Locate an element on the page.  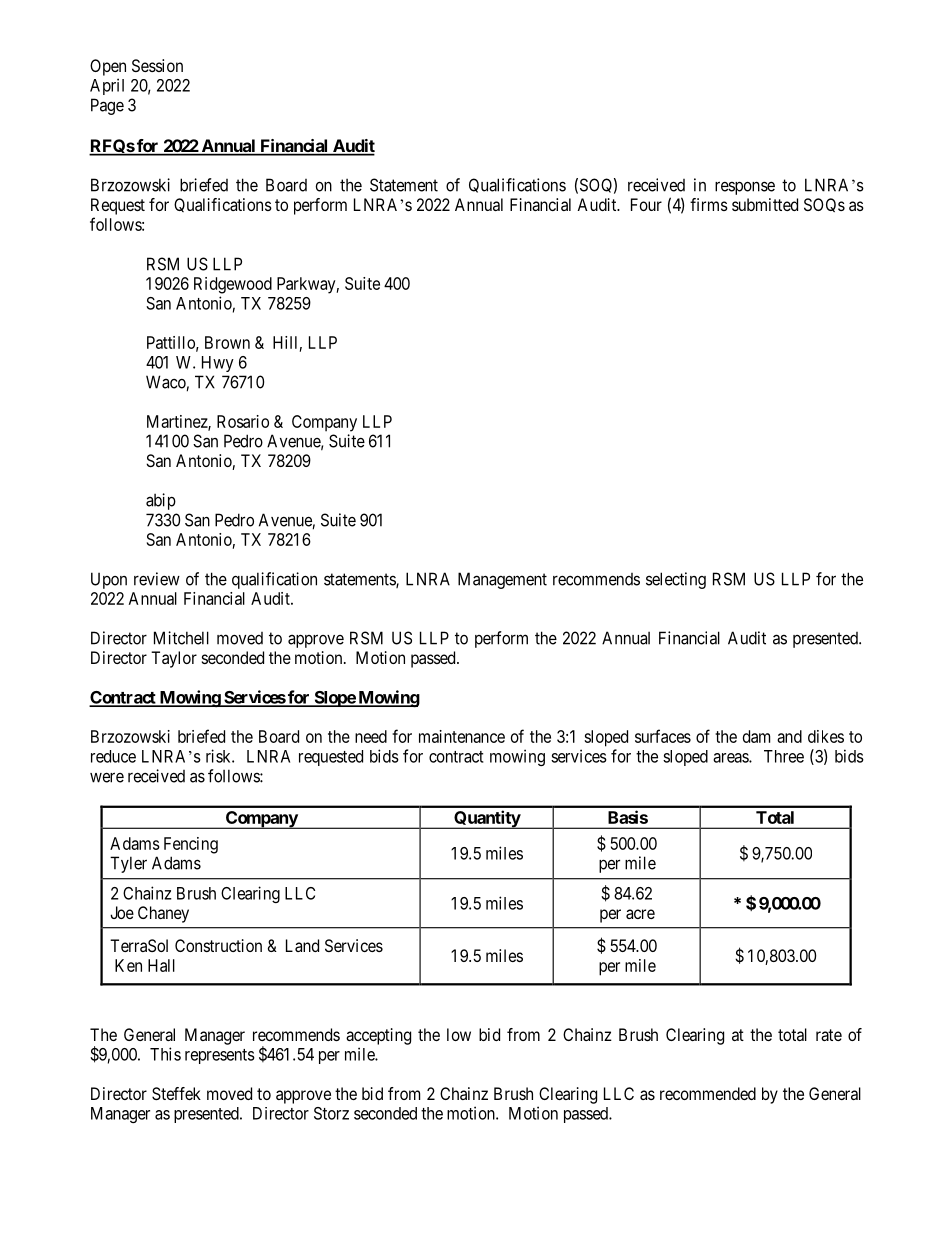
Session is located at coordinates (157, 65).
